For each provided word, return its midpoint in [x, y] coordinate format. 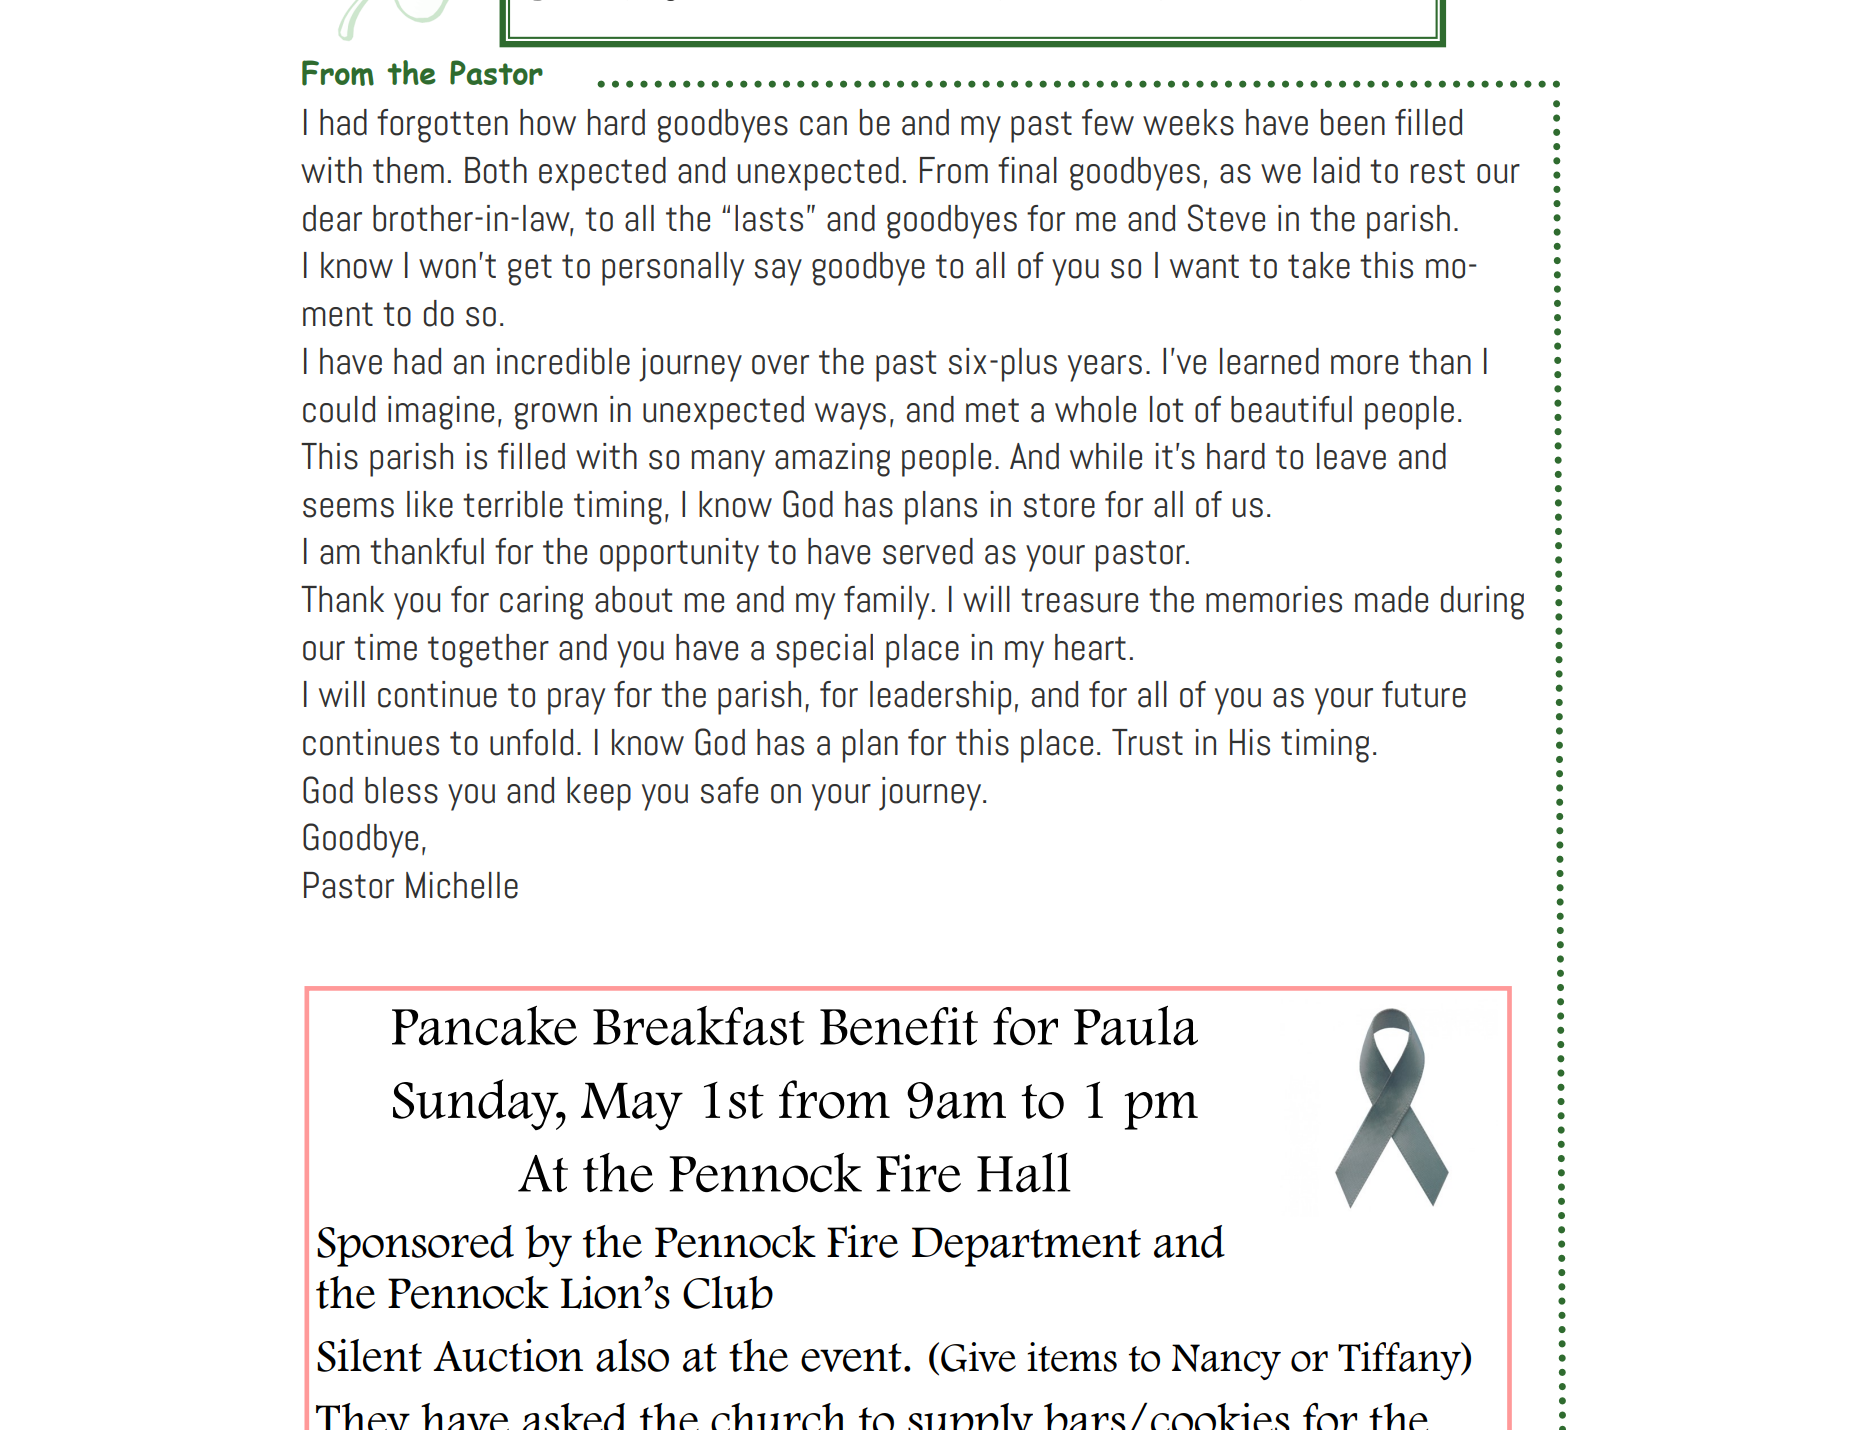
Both [496, 170]
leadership [940, 698]
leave [1351, 456]
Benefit [899, 1026]
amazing [832, 460]
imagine [441, 413]
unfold [531, 742]
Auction [508, 1355]
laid [1337, 170]
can [823, 126]
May [632, 1106]
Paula [1136, 1026]
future [1424, 694]
